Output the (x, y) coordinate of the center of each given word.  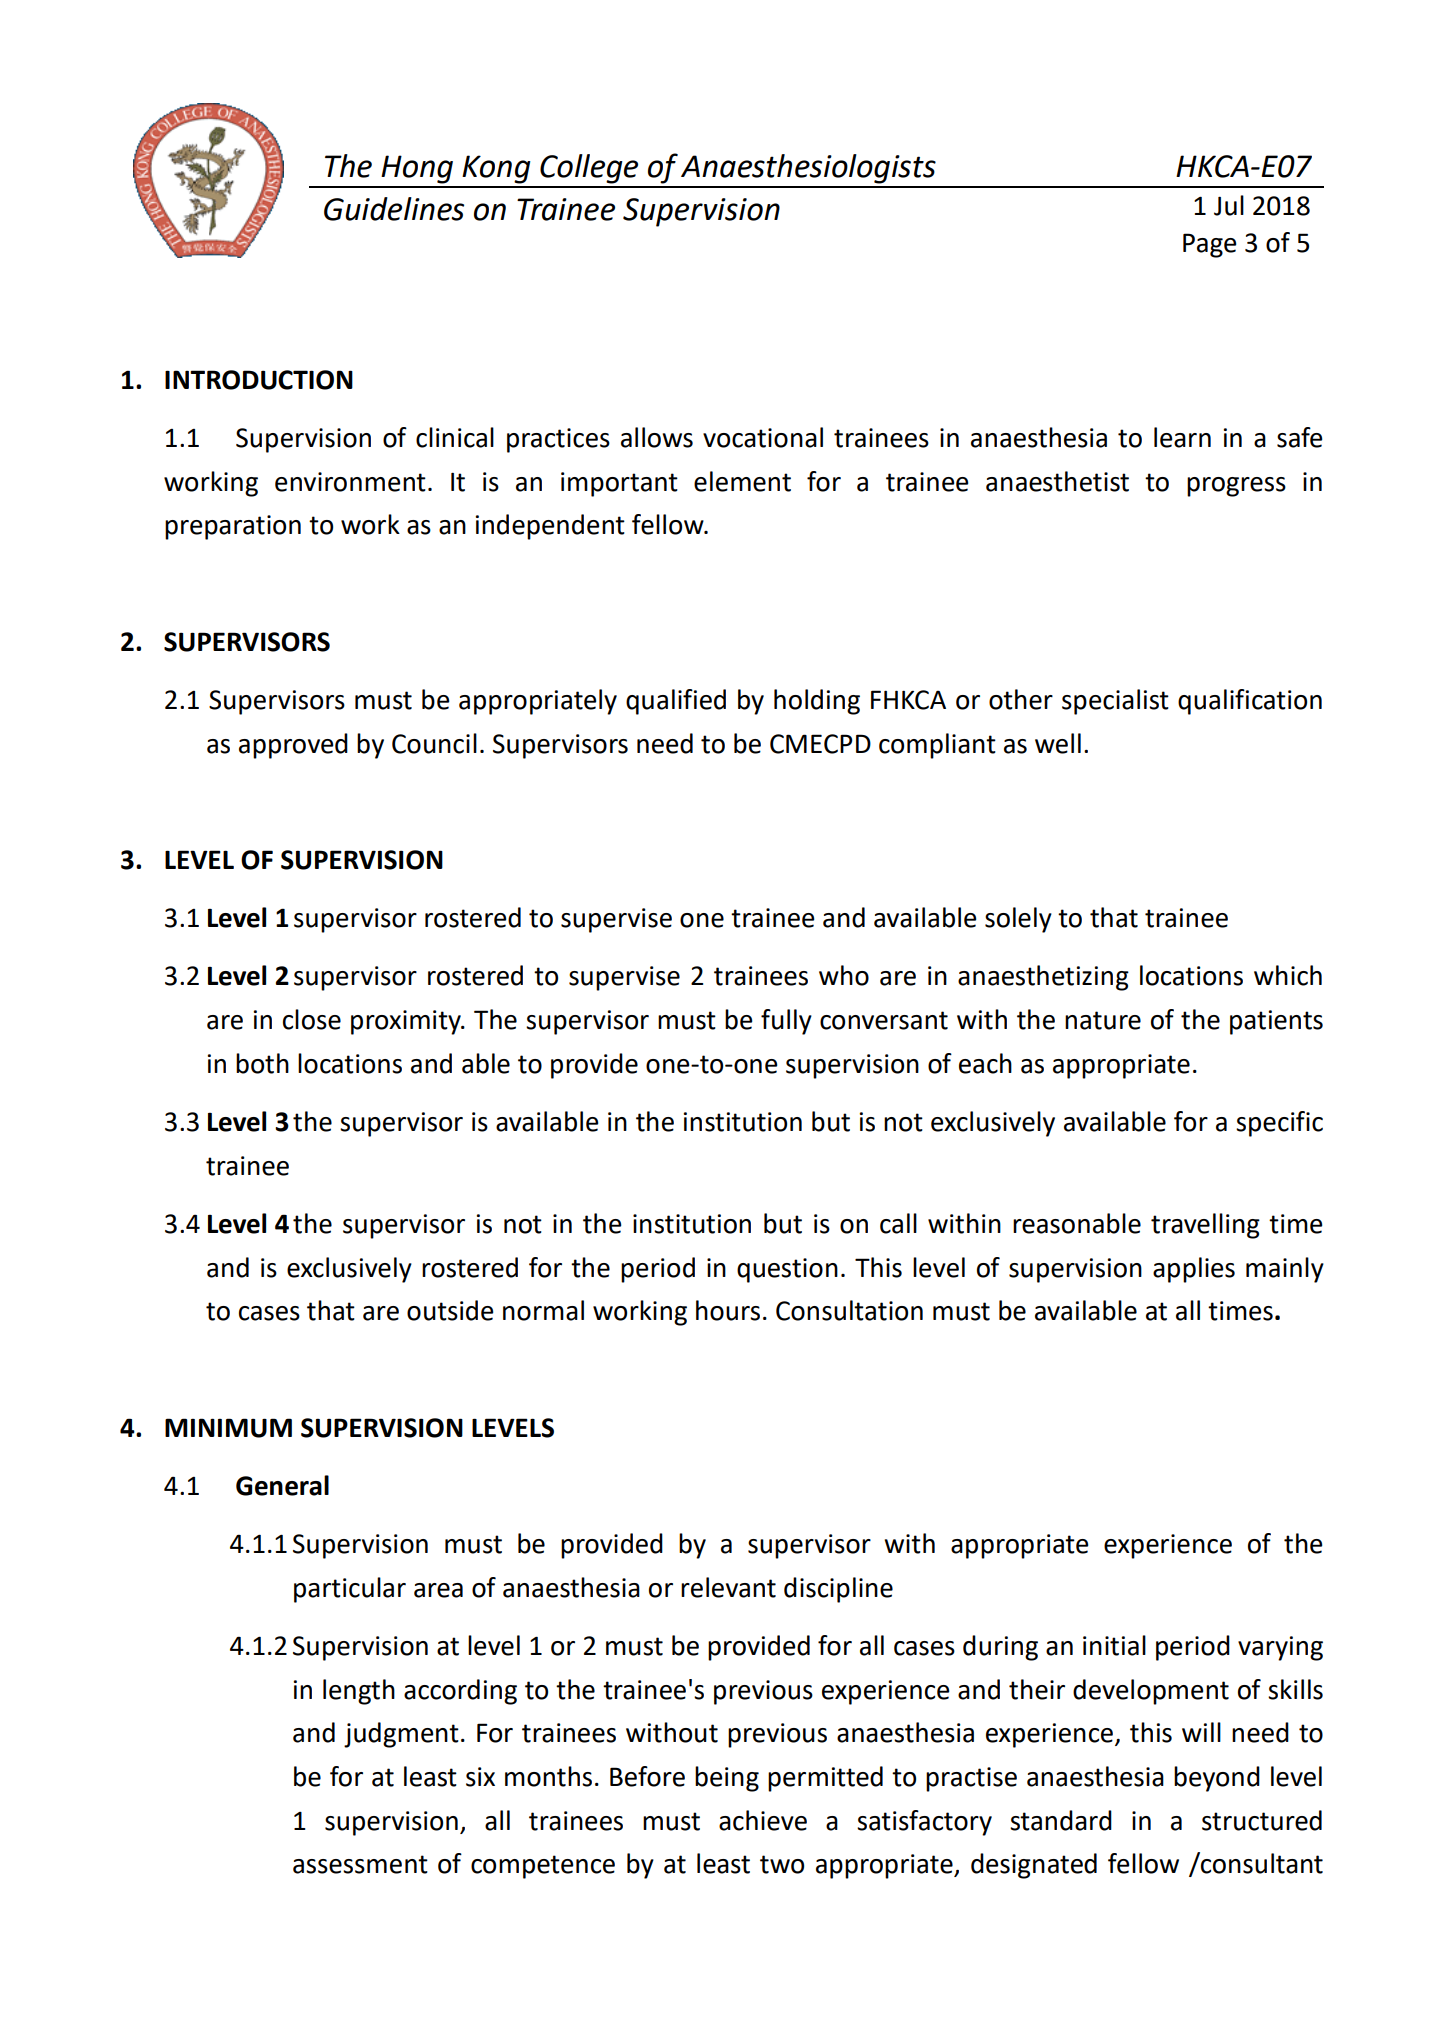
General (282, 1485)
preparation (233, 527)
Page (1210, 245)
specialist (1115, 702)
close (312, 1019)
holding (817, 702)
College (589, 169)
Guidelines (394, 209)
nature (1103, 1020)
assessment (360, 1864)
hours (728, 1310)
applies (1194, 1270)
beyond (1217, 1779)
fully (786, 1022)
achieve (763, 1820)
